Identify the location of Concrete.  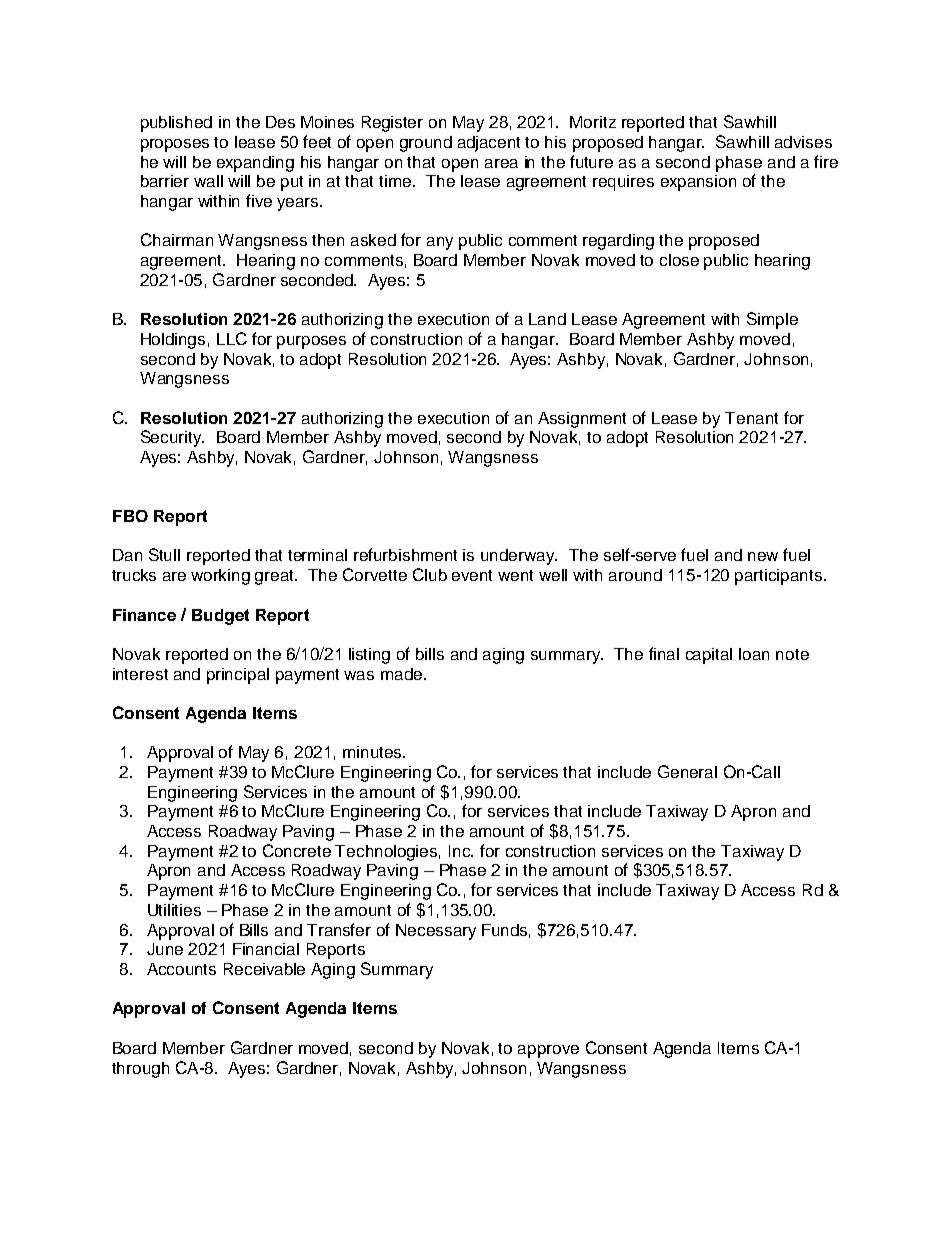
(297, 850).
